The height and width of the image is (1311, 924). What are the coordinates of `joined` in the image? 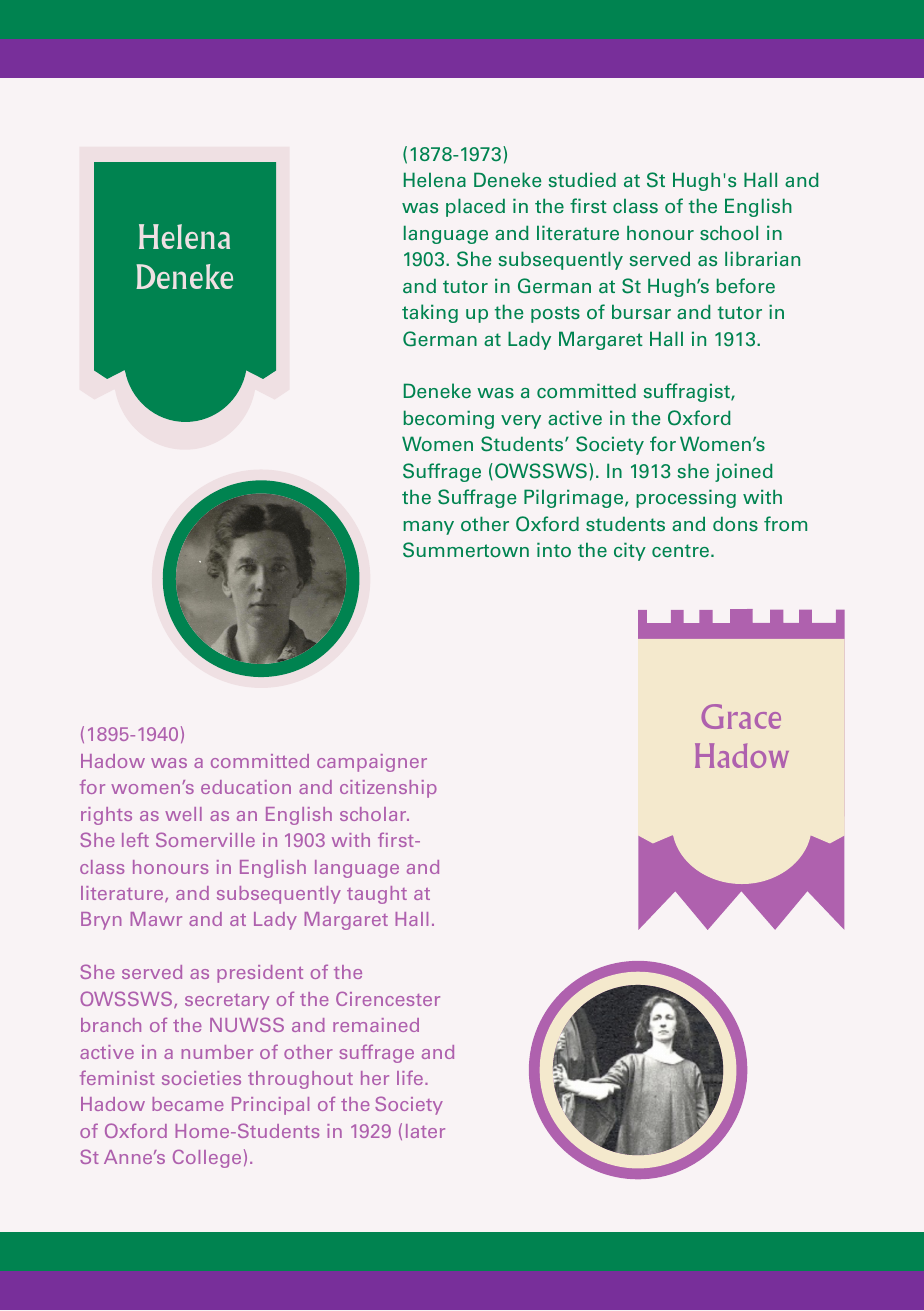 It's located at (744, 472).
